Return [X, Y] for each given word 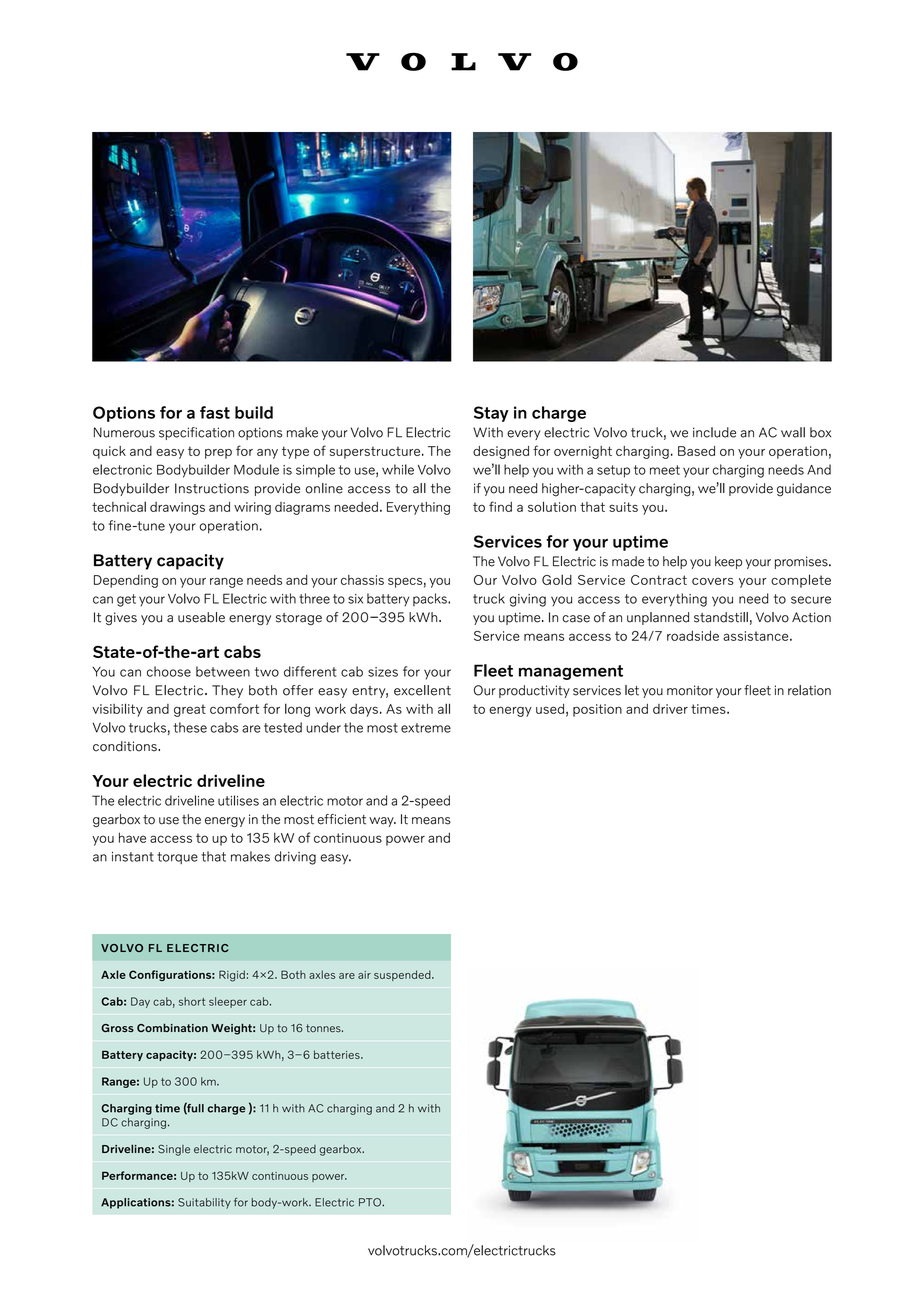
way [382, 822]
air [364, 975]
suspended [403, 975]
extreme [426, 728]
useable [201, 617]
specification [196, 433]
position [597, 710]
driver [670, 709]
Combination [172, 1027]
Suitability [204, 1203]
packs [431, 599]
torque [177, 858]
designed [501, 452]
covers [713, 581]
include [714, 432]
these [190, 727]
